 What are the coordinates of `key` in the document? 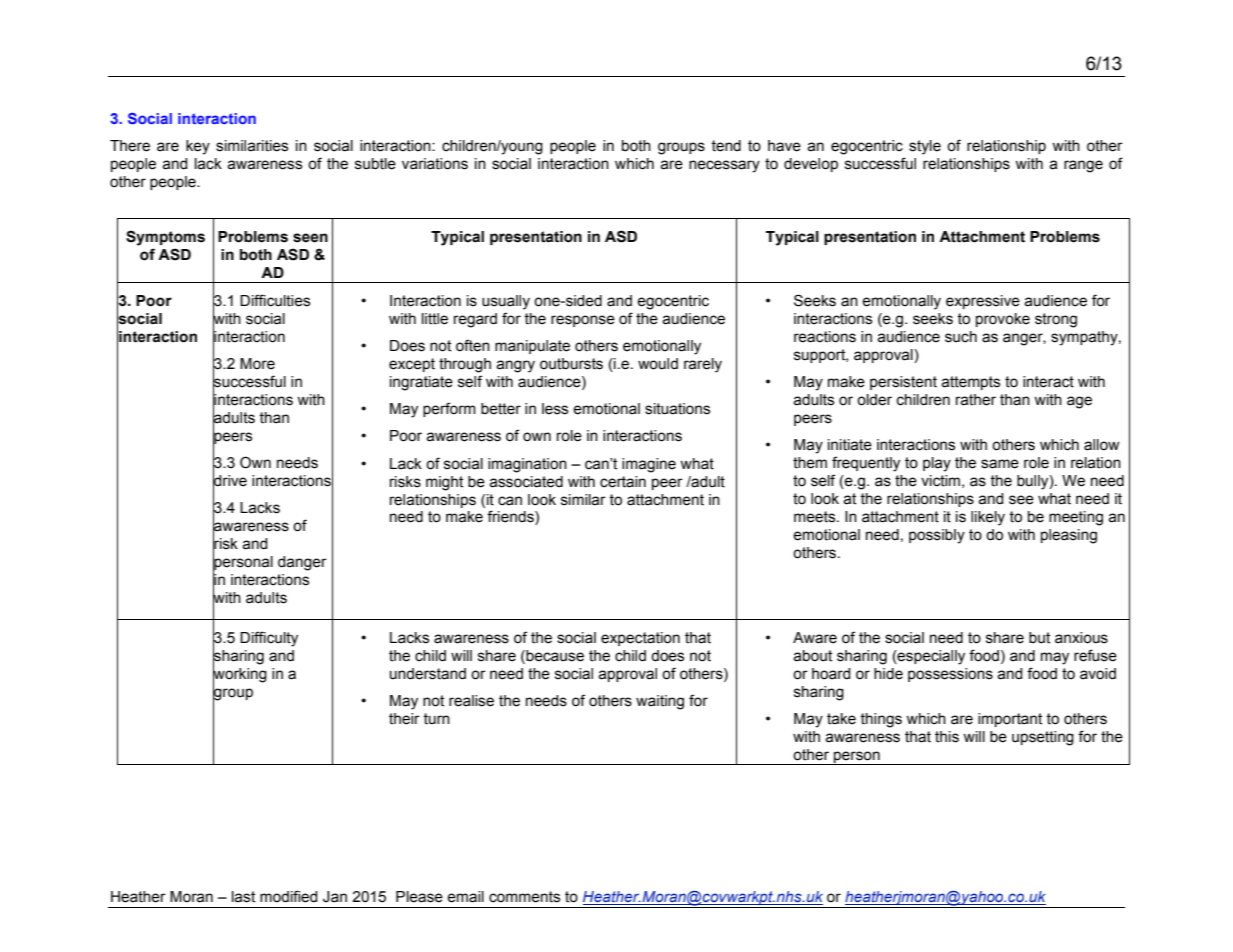 It's located at (198, 147).
